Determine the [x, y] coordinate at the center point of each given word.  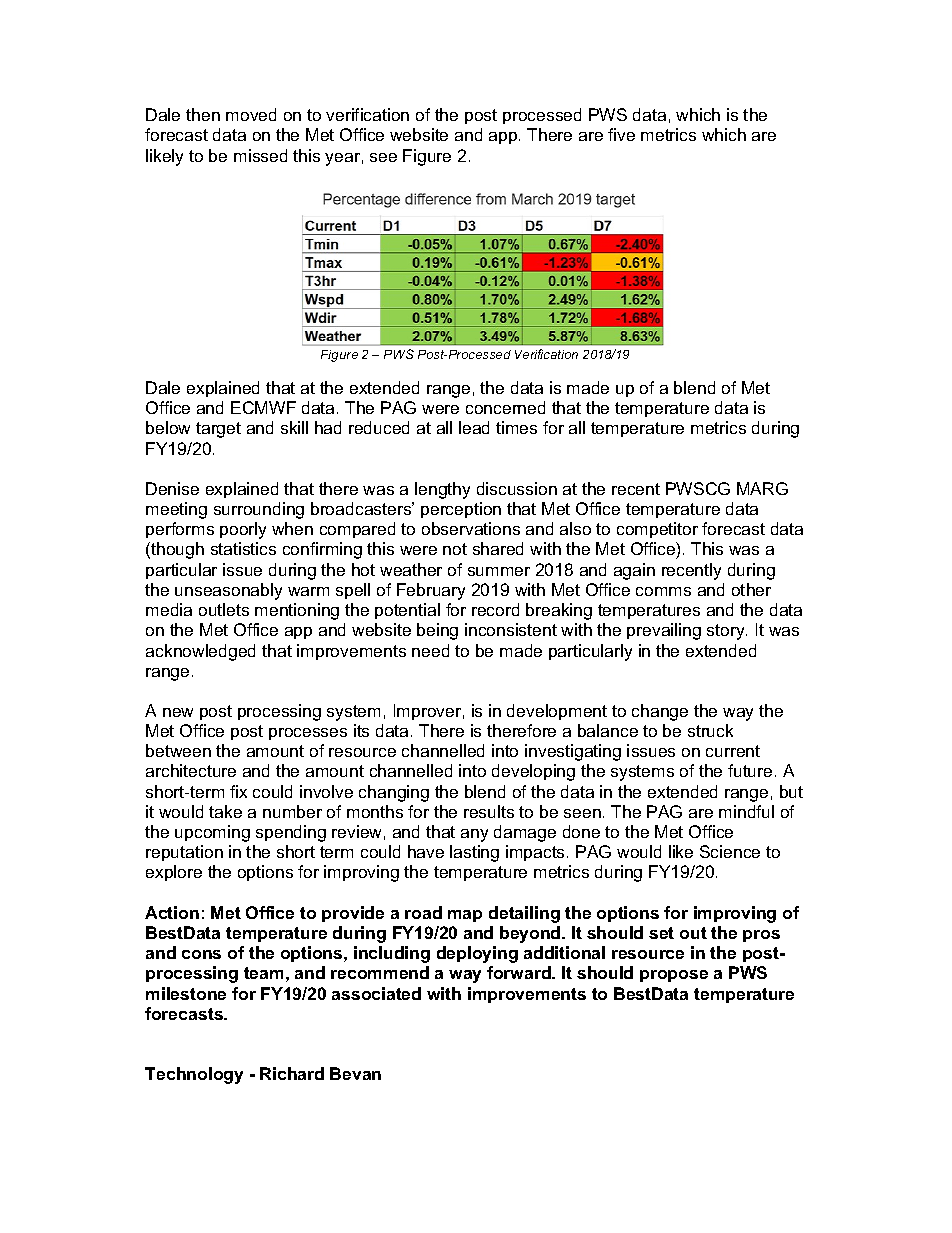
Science [730, 851]
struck [710, 730]
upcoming [212, 833]
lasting [474, 853]
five [621, 134]
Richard [292, 1073]
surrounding [259, 510]
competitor [657, 530]
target [218, 430]
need [430, 650]
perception [461, 510]
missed [260, 155]
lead [474, 427]
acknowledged [200, 652]
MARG [762, 488]
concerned [505, 407]
